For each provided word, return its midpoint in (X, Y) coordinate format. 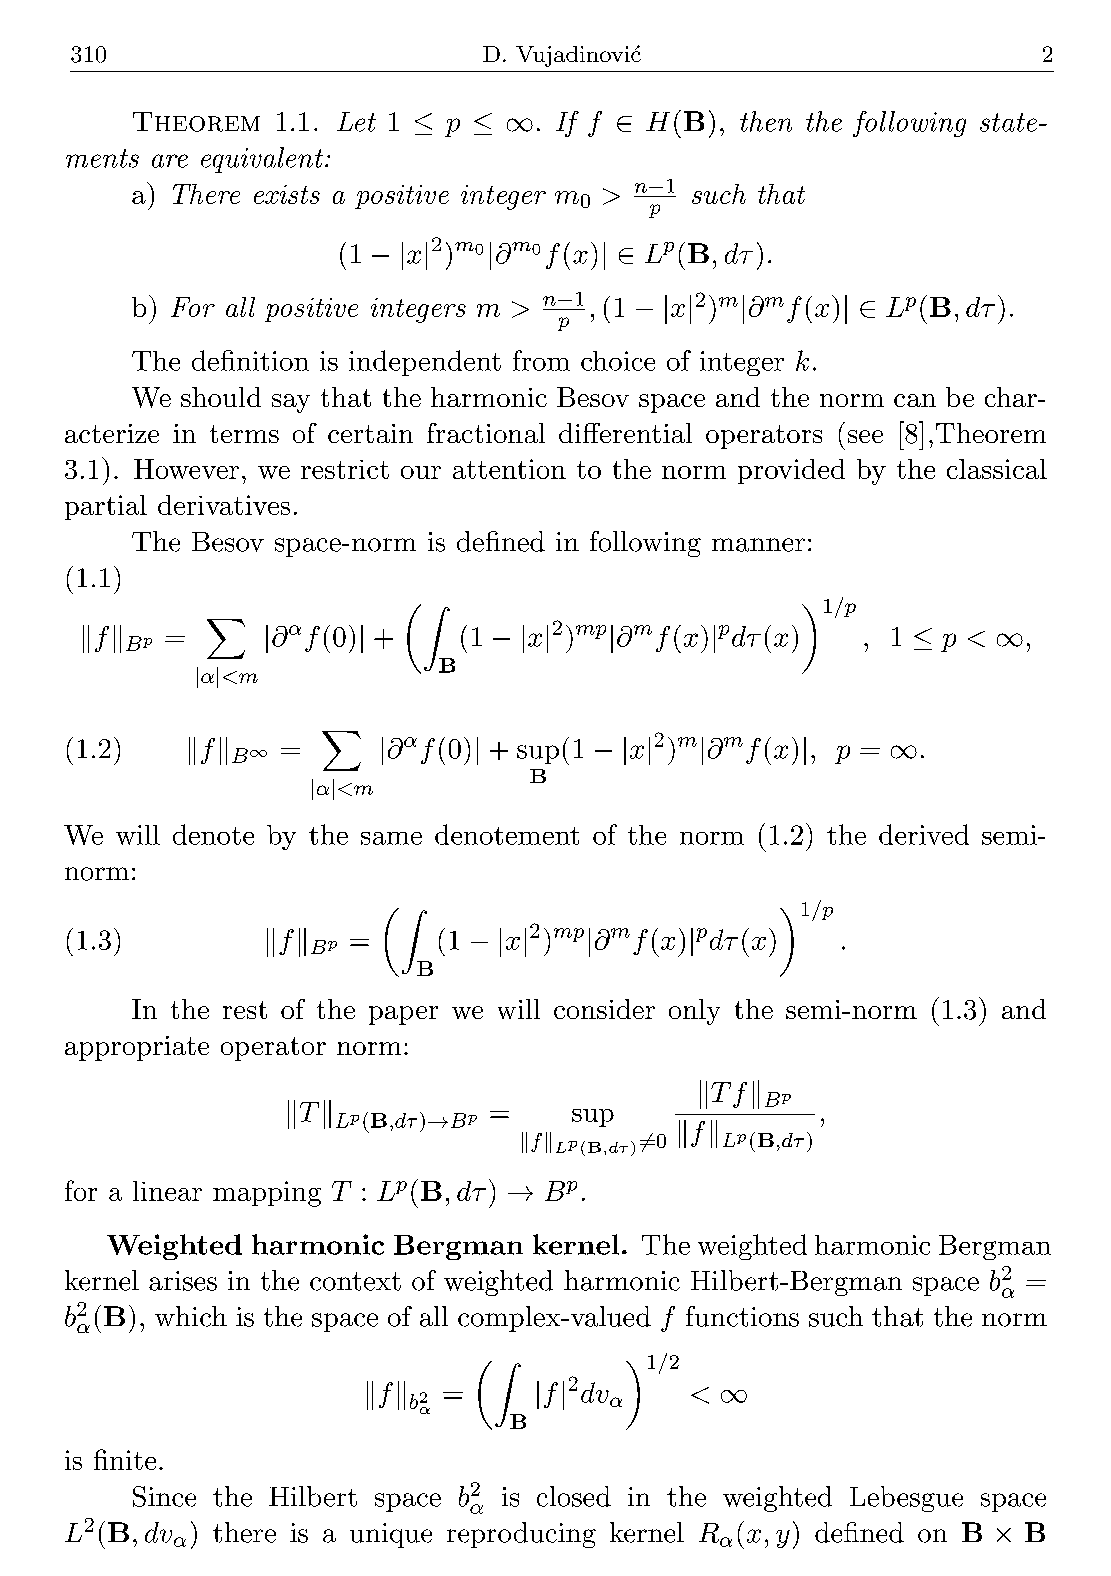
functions (742, 1316)
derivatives (224, 505)
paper (403, 1015)
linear (167, 1191)
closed (574, 1496)
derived (924, 834)
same (391, 838)
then (766, 121)
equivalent (262, 160)
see (865, 436)
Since (164, 1496)
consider (604, 1009)
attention (509, 469)
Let (356, 122)
